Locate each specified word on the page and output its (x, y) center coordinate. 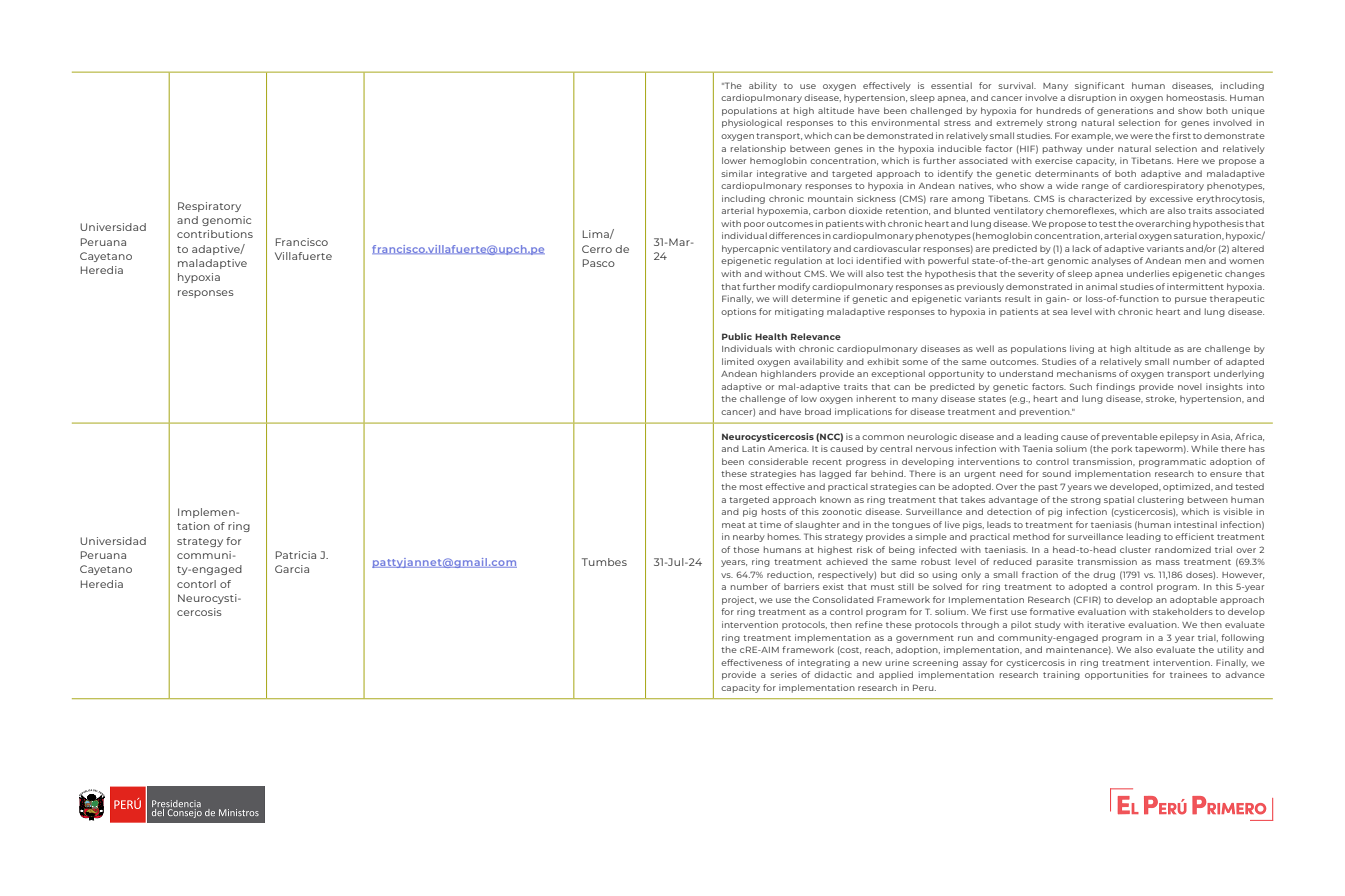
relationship (758, 149)
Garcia (292, 569)
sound (1056, 473)
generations (1125, 111)
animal (1101, 286)
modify (794, 287)
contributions (215, 234)
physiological (752, 123)
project (739, 600)
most (751, 487)
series (783, 674)
